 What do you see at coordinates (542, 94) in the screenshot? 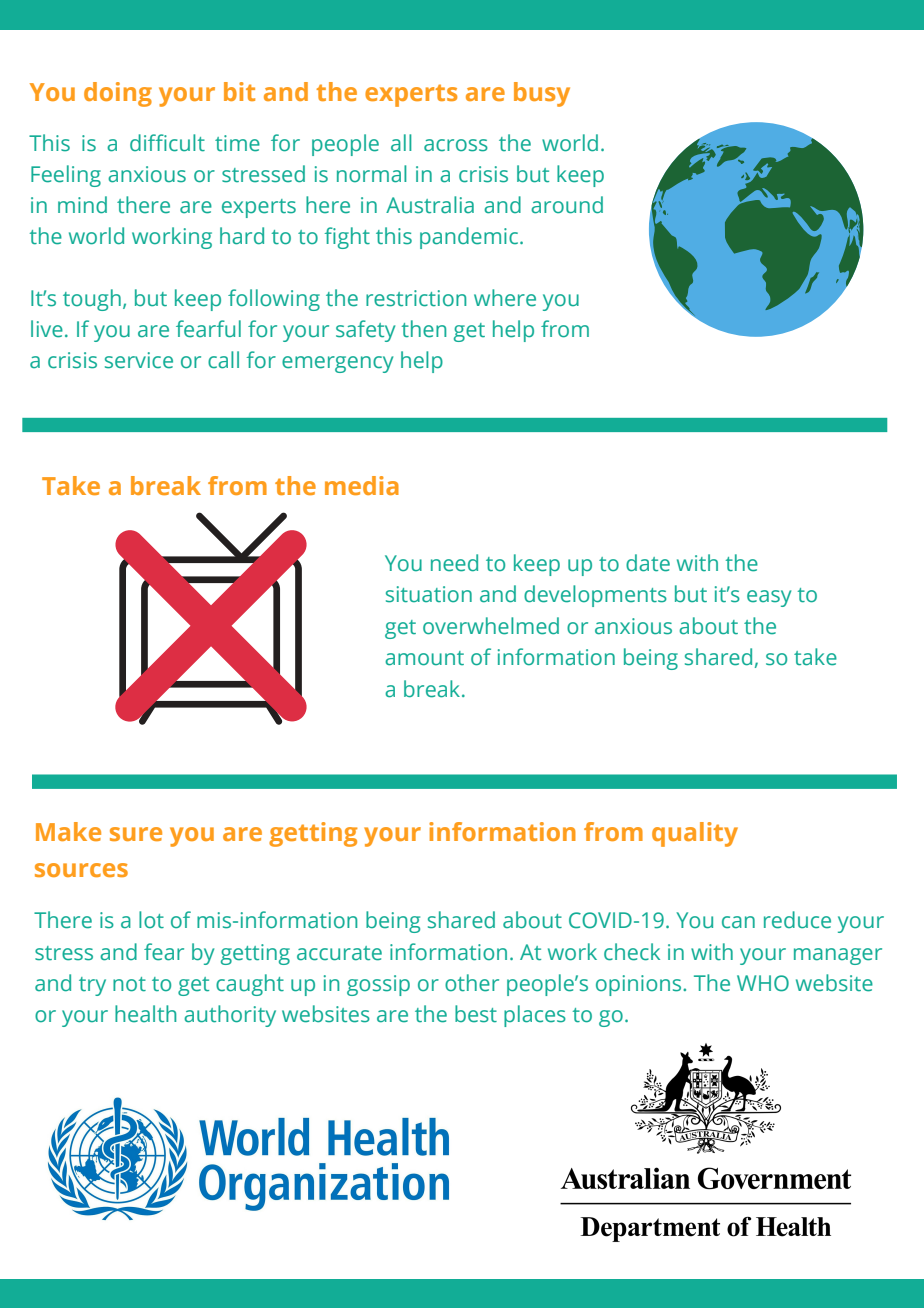
I see `busy` at bounding box center [542, 94].
